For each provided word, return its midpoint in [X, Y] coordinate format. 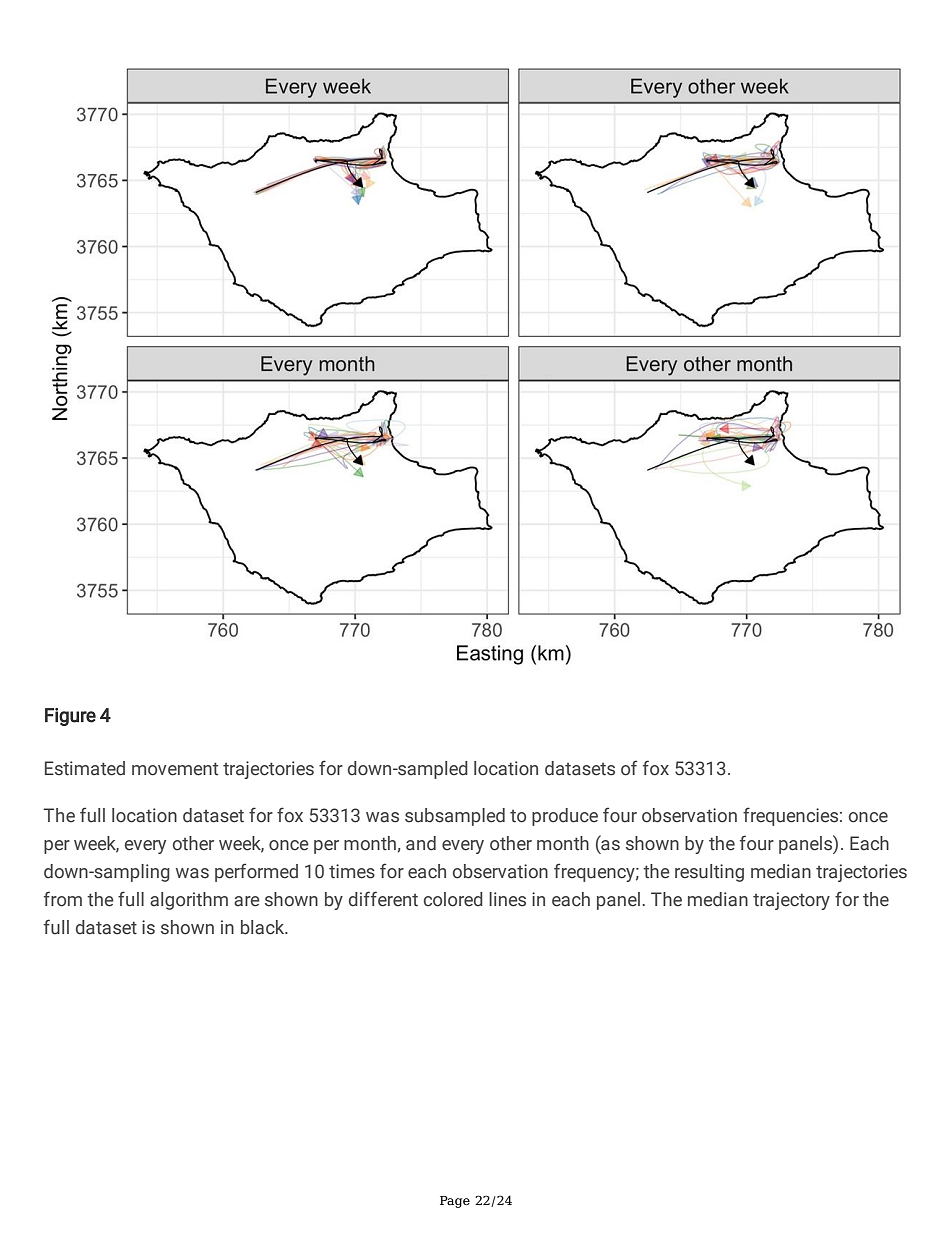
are [247, 901]
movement [175, 769]
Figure [70, 717]
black [264, 927]
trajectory [791, 901]
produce [565, 817]
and [421, 843]
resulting [709, 873]
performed [256, 872]
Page [455, 1202]
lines [507, 899]
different [383, 899]
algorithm [189, 901]
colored [453, 899]
